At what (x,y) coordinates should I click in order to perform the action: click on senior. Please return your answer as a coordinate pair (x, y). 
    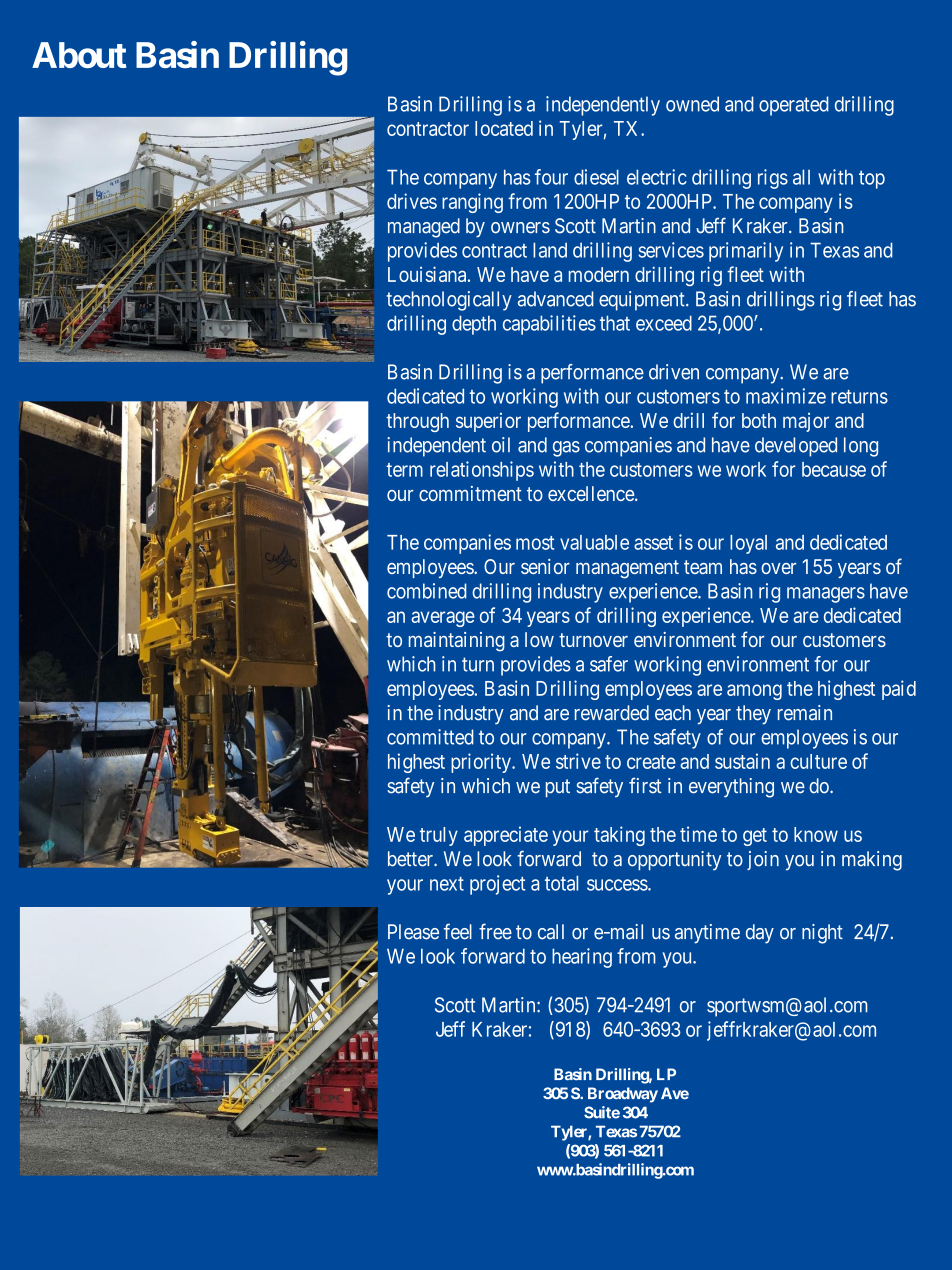
    Looking at the image, I should click on (545, 566).
